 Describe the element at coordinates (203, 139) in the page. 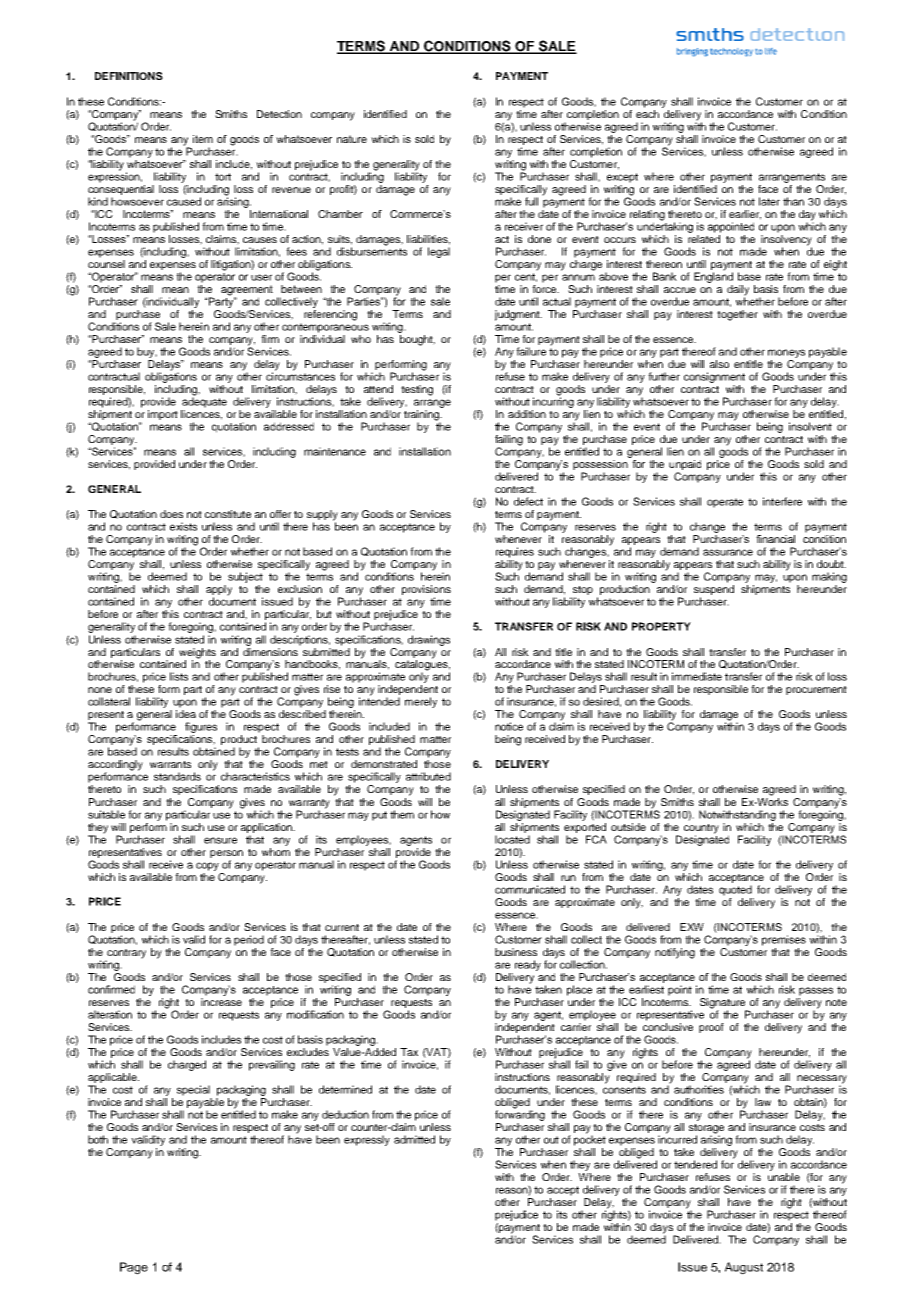

I see `item` at that location.
